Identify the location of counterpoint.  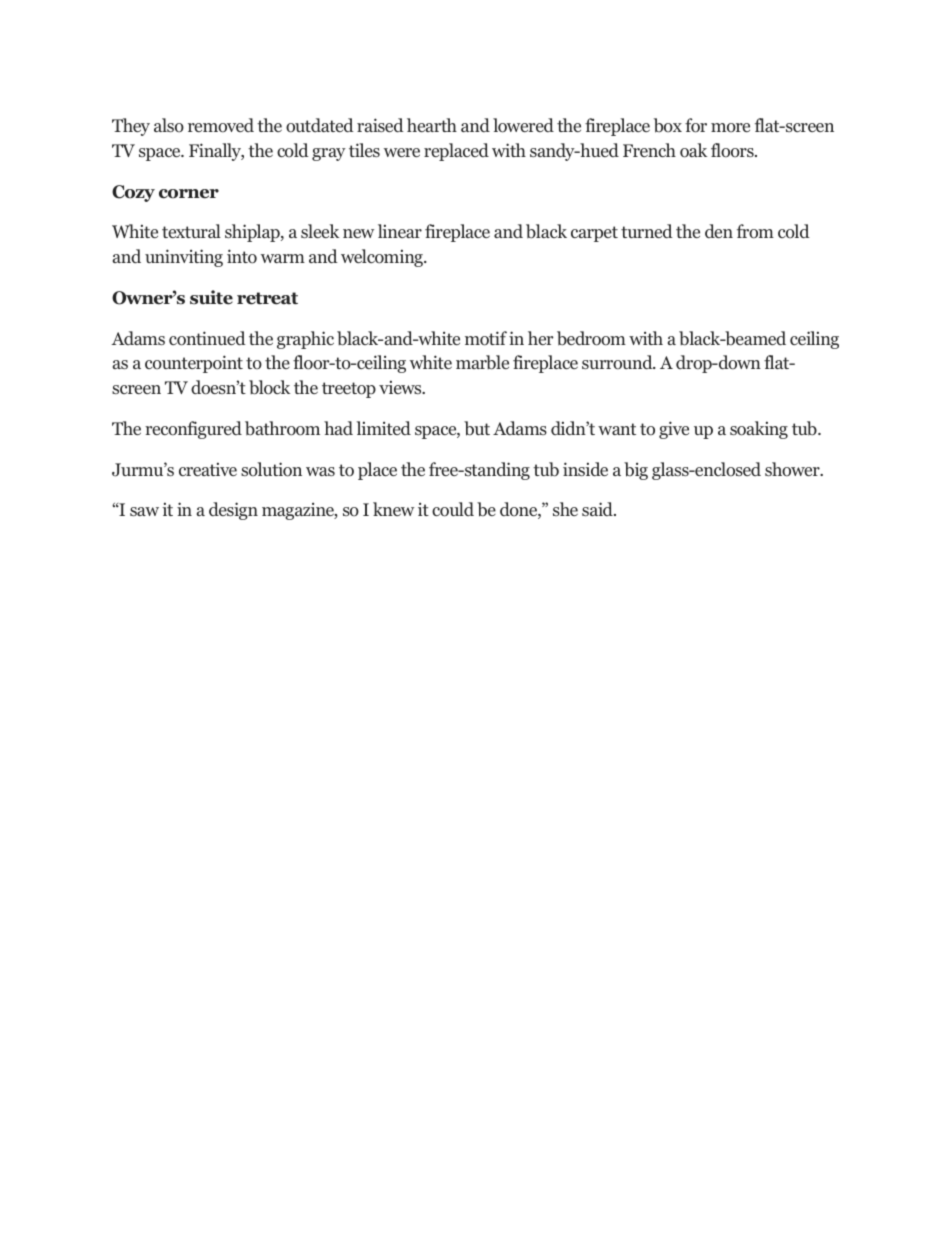
(194, 364).
